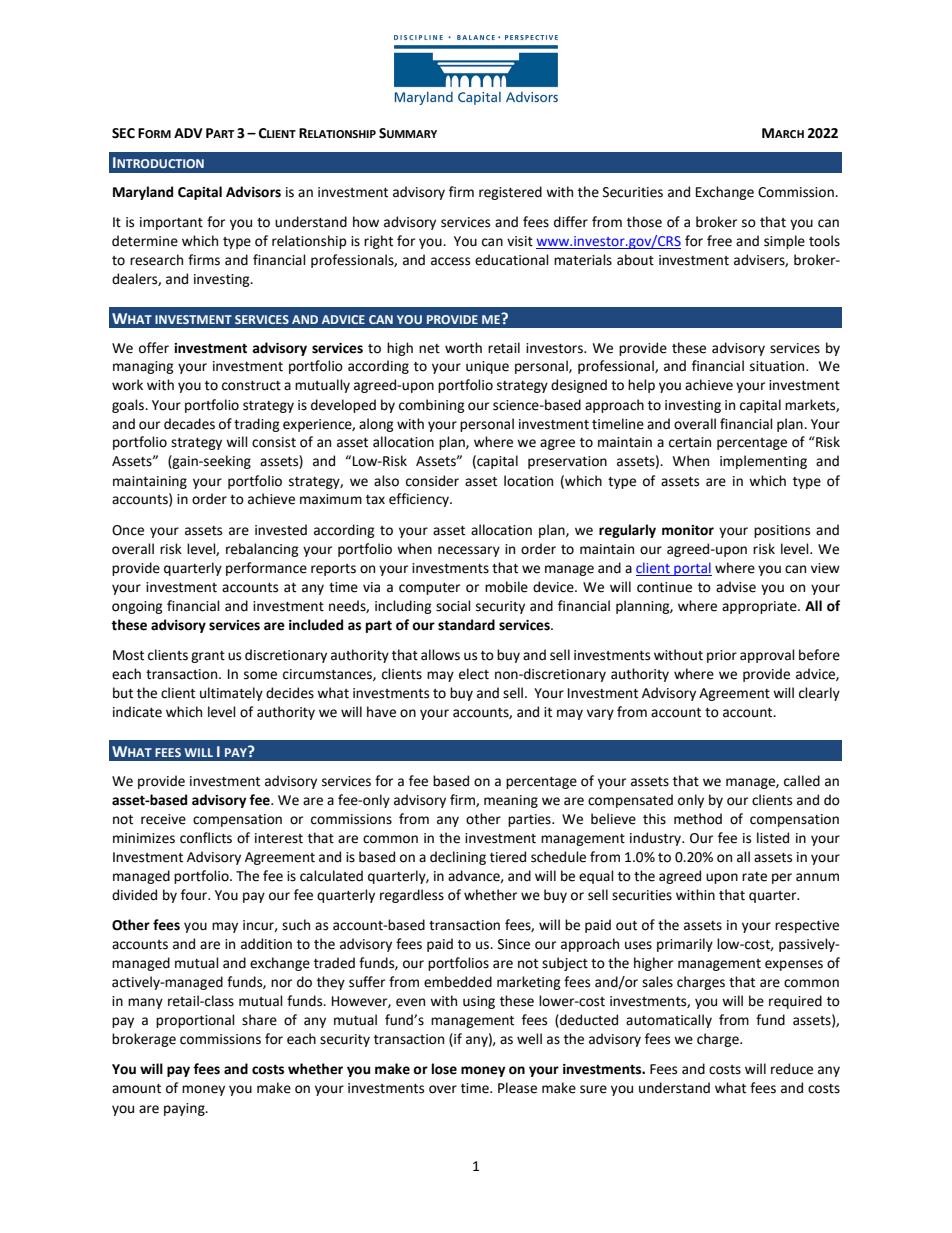  I want to click on paying, so click(185, 1109).
